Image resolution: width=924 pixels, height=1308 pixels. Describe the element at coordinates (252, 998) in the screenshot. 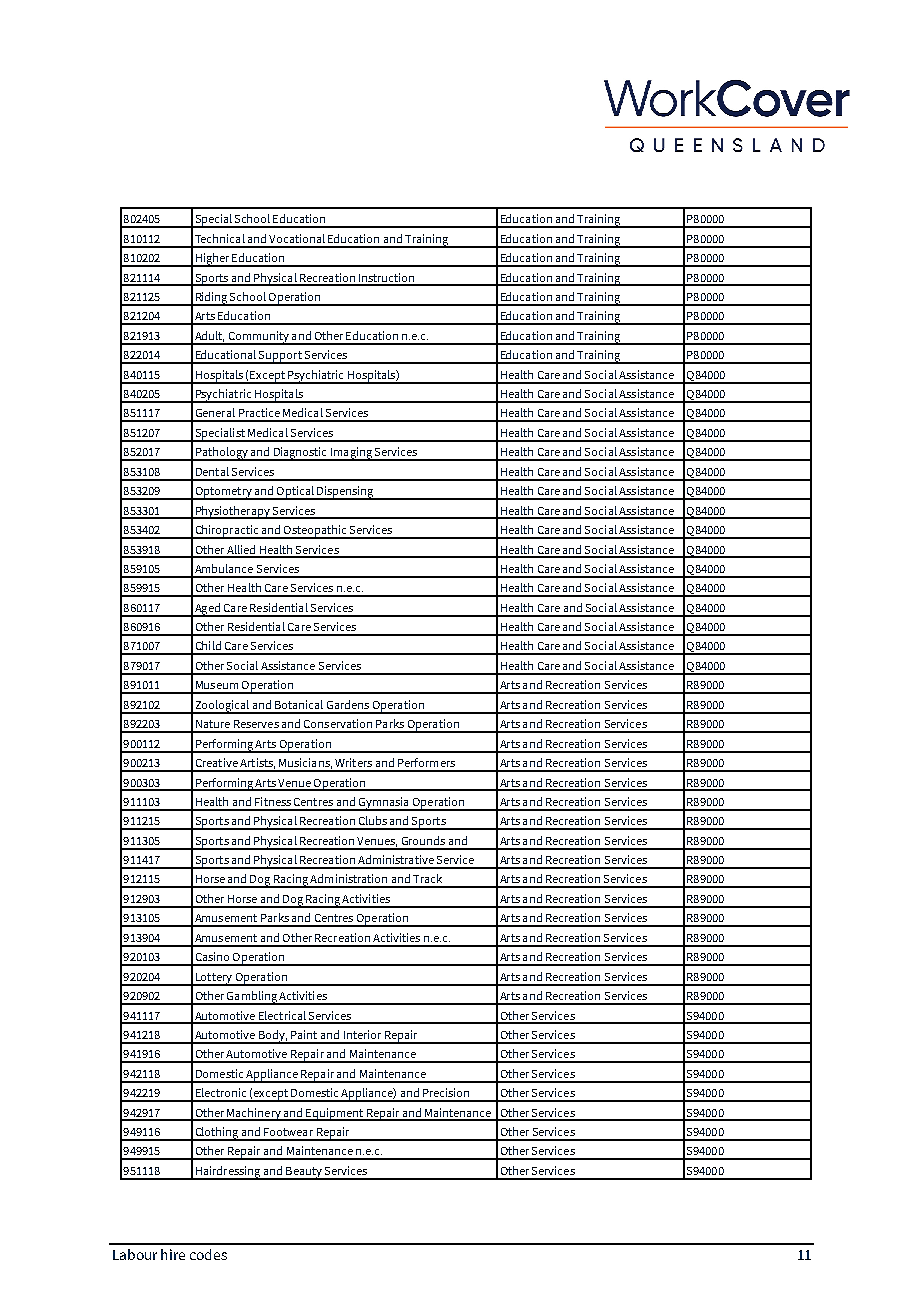

I see `Gambling` at that location.
